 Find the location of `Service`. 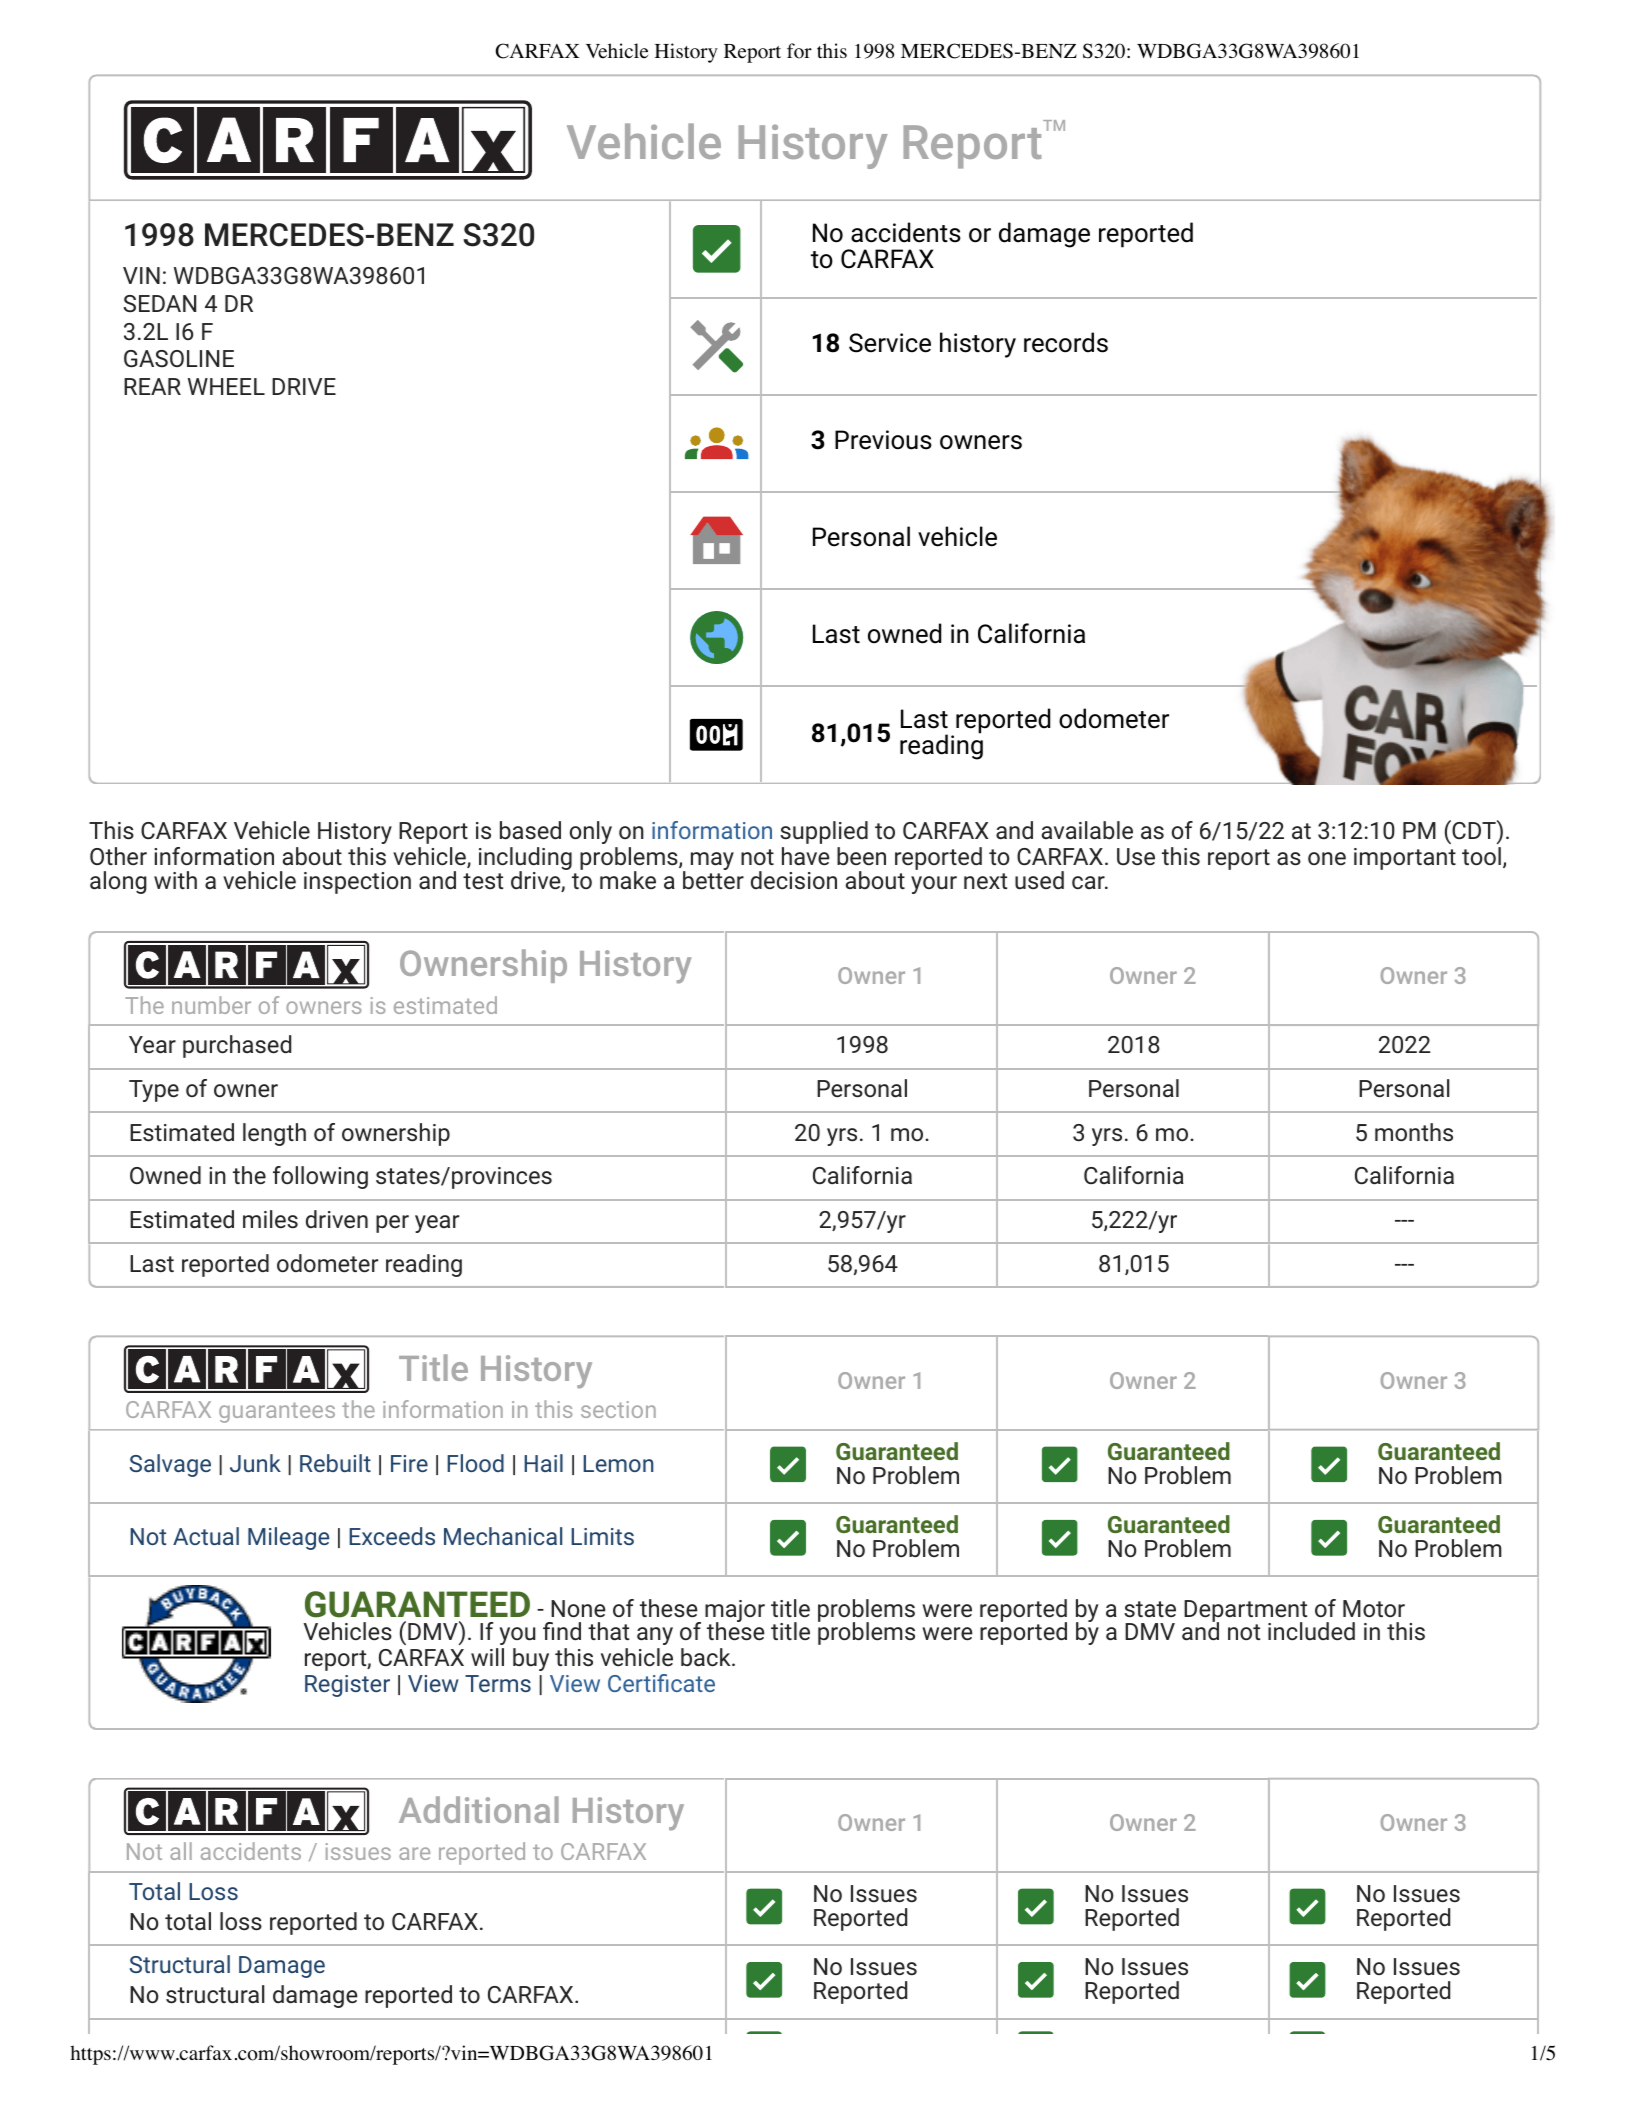

Service is located at coordinates (890, 343).
